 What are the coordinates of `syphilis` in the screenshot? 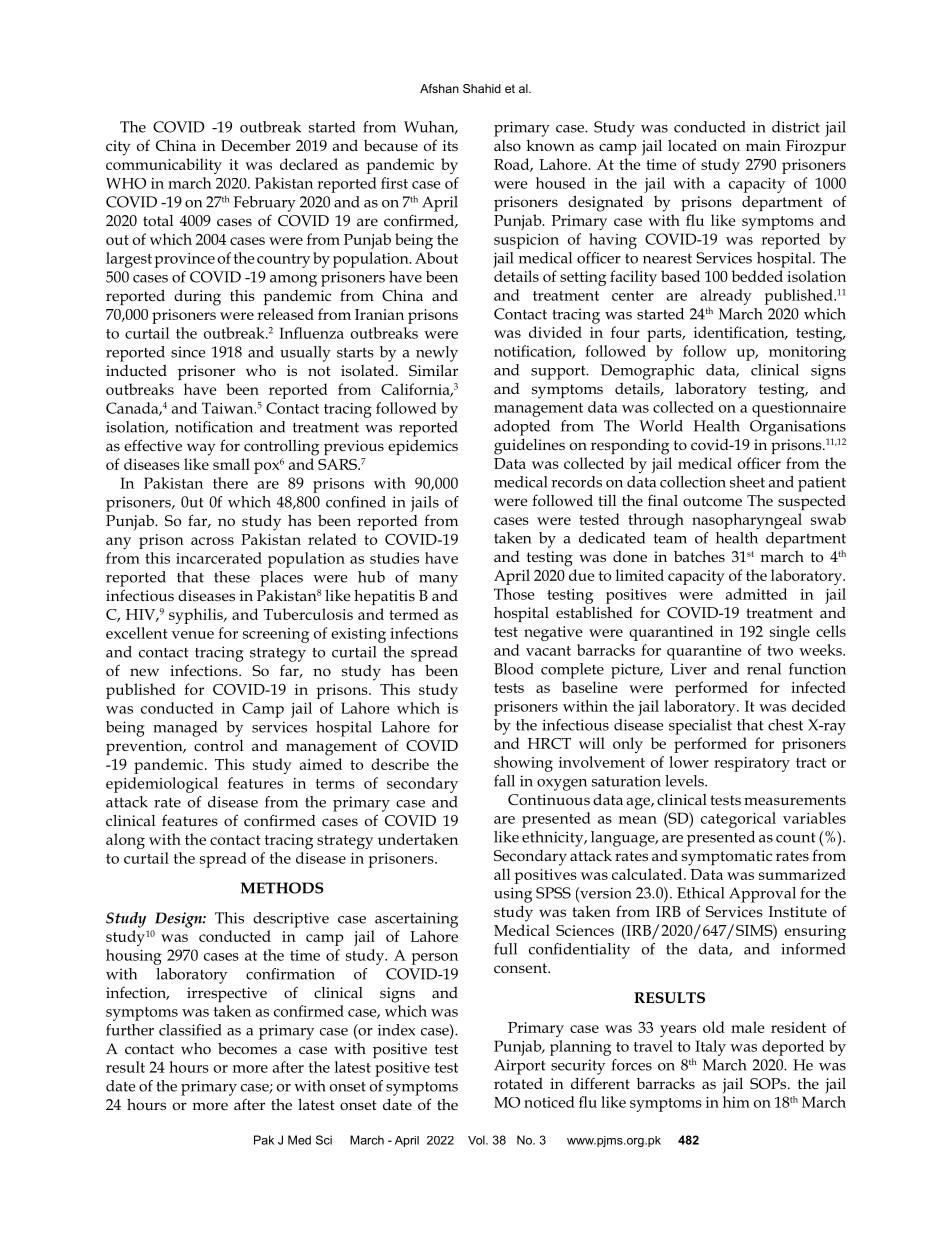 It's located at (197, 616).
